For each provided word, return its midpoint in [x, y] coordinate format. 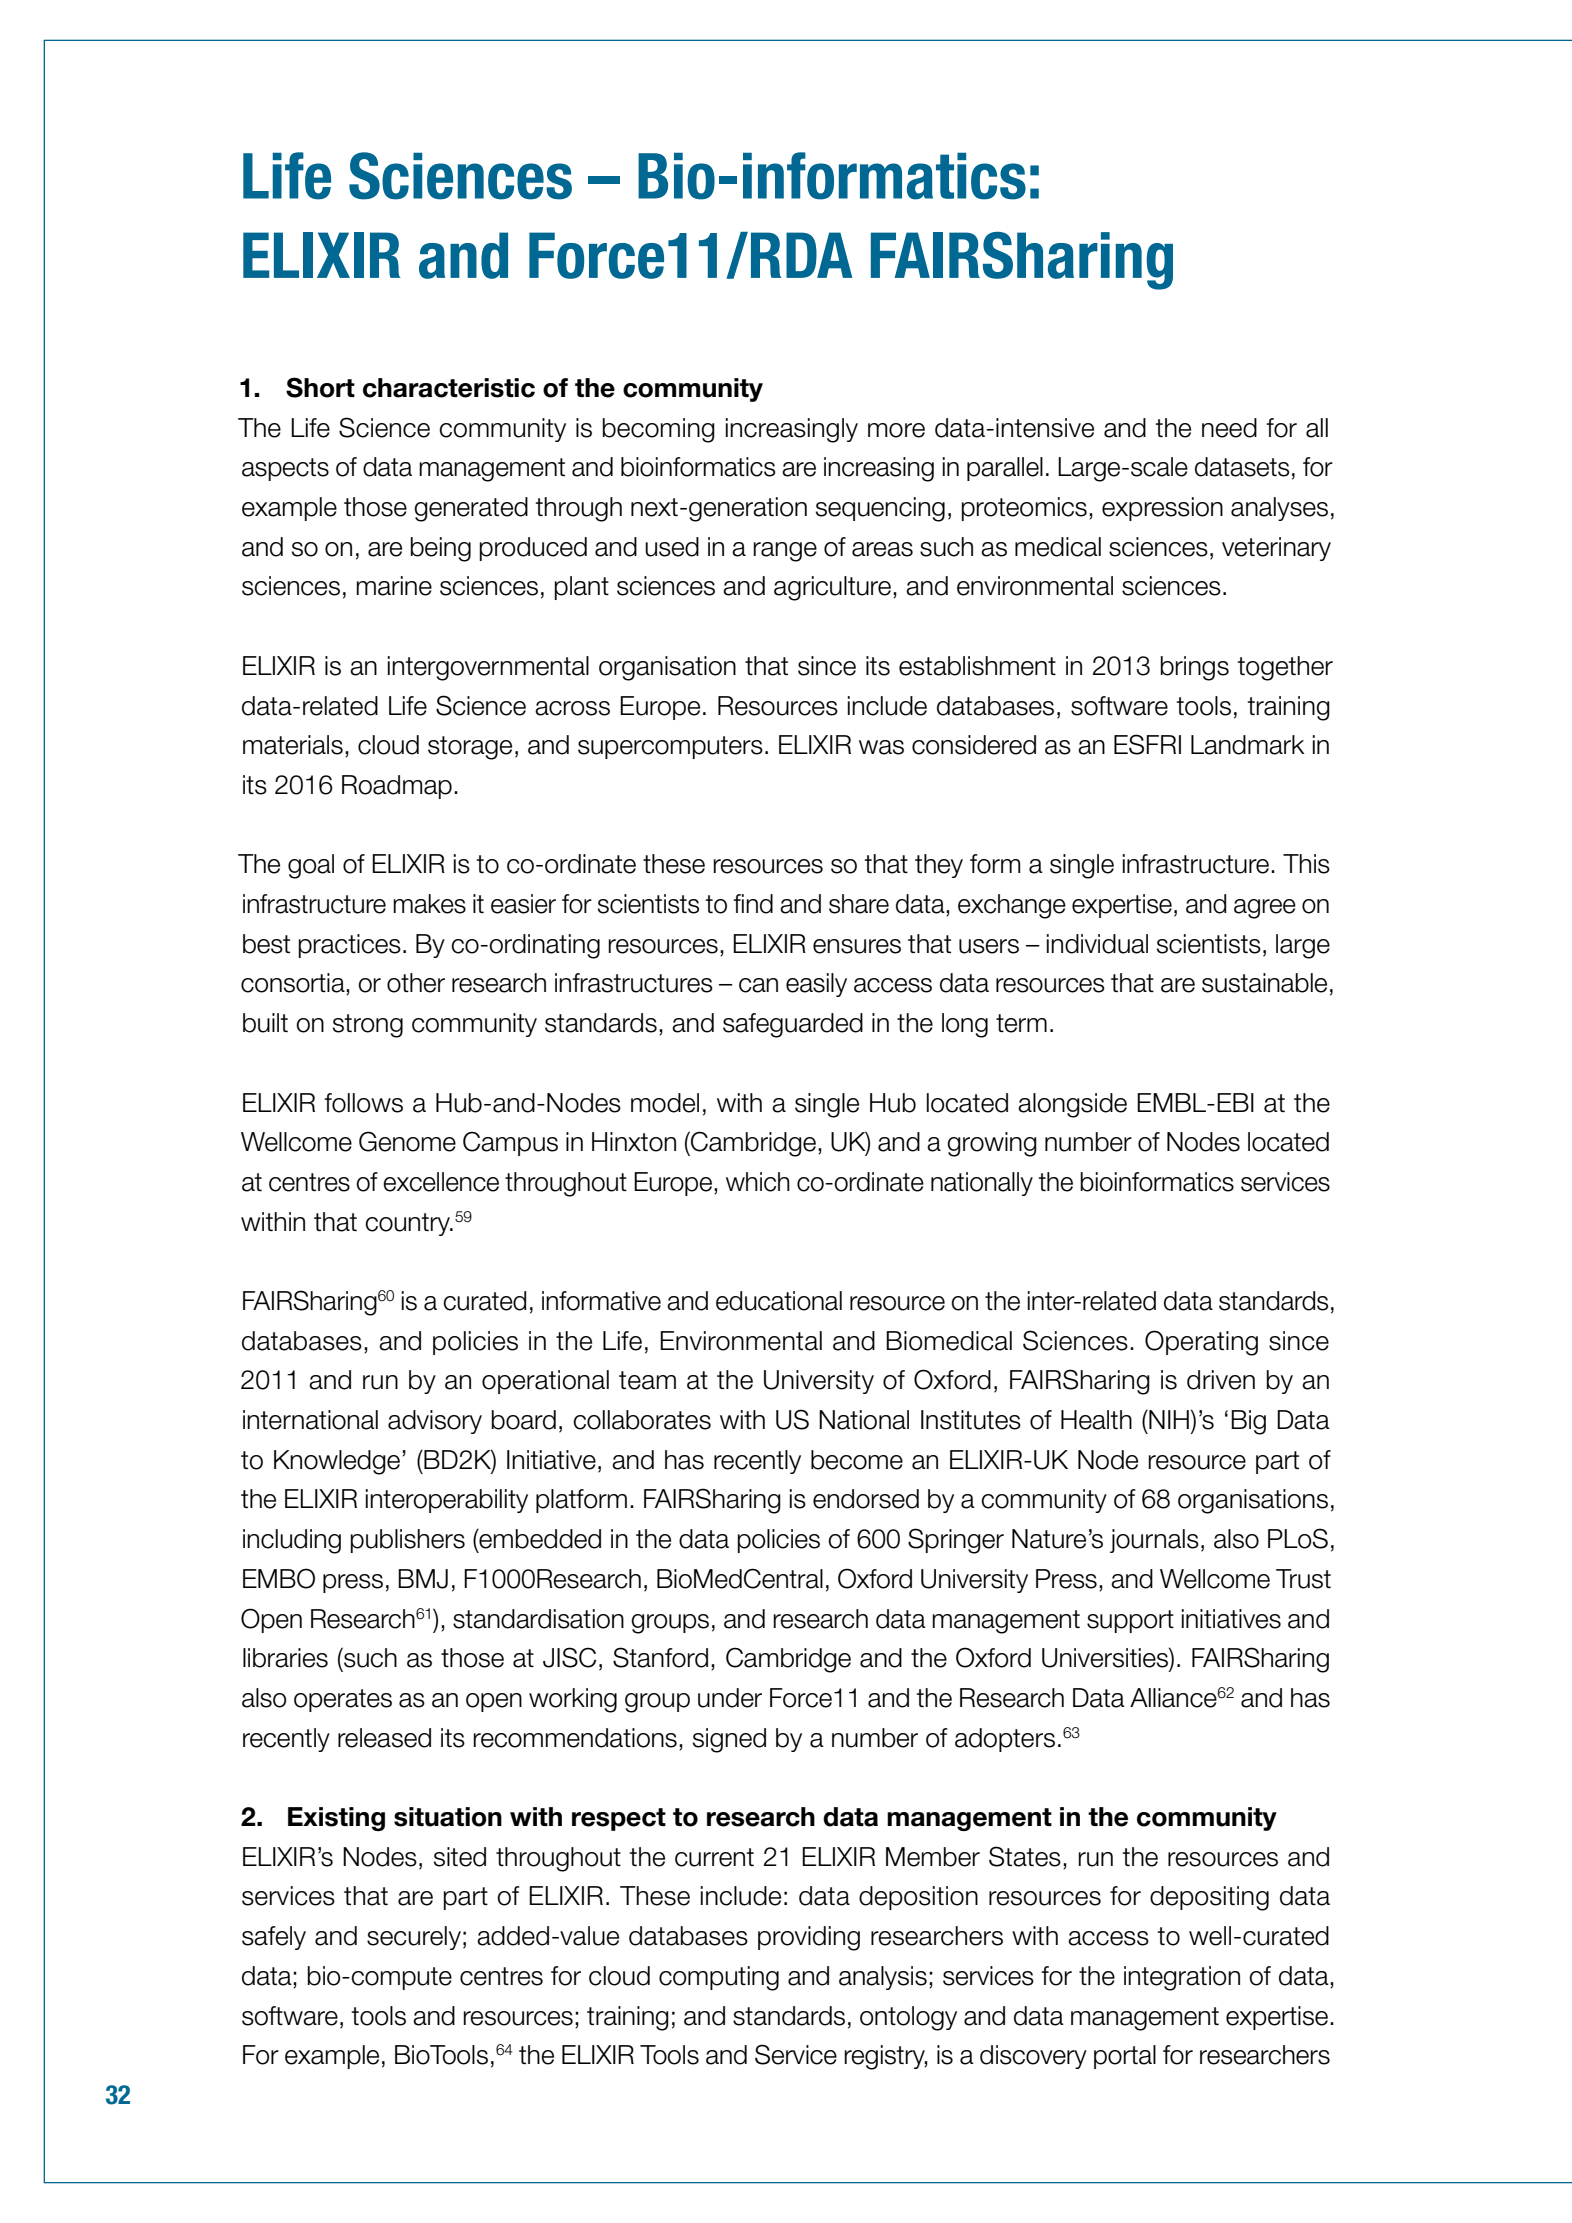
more [896, 430]
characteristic [449, 388]
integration [1182, 1978]
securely [414, 1938]
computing [719, 1978]
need [1229, 428]
